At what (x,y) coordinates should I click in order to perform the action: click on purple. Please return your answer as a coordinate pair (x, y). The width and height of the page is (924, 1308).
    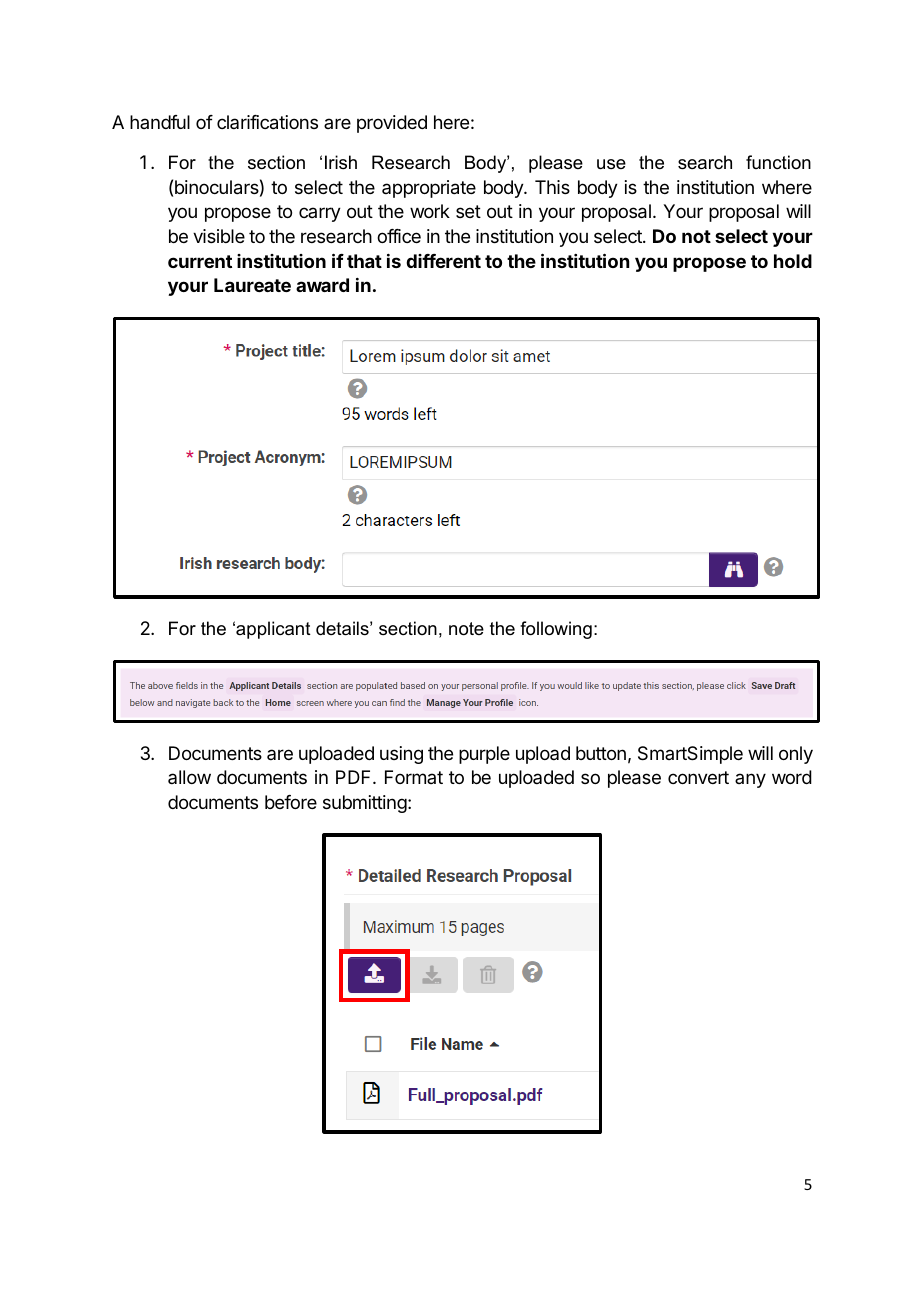
    Looking at the image, I should click on (484, 755).
